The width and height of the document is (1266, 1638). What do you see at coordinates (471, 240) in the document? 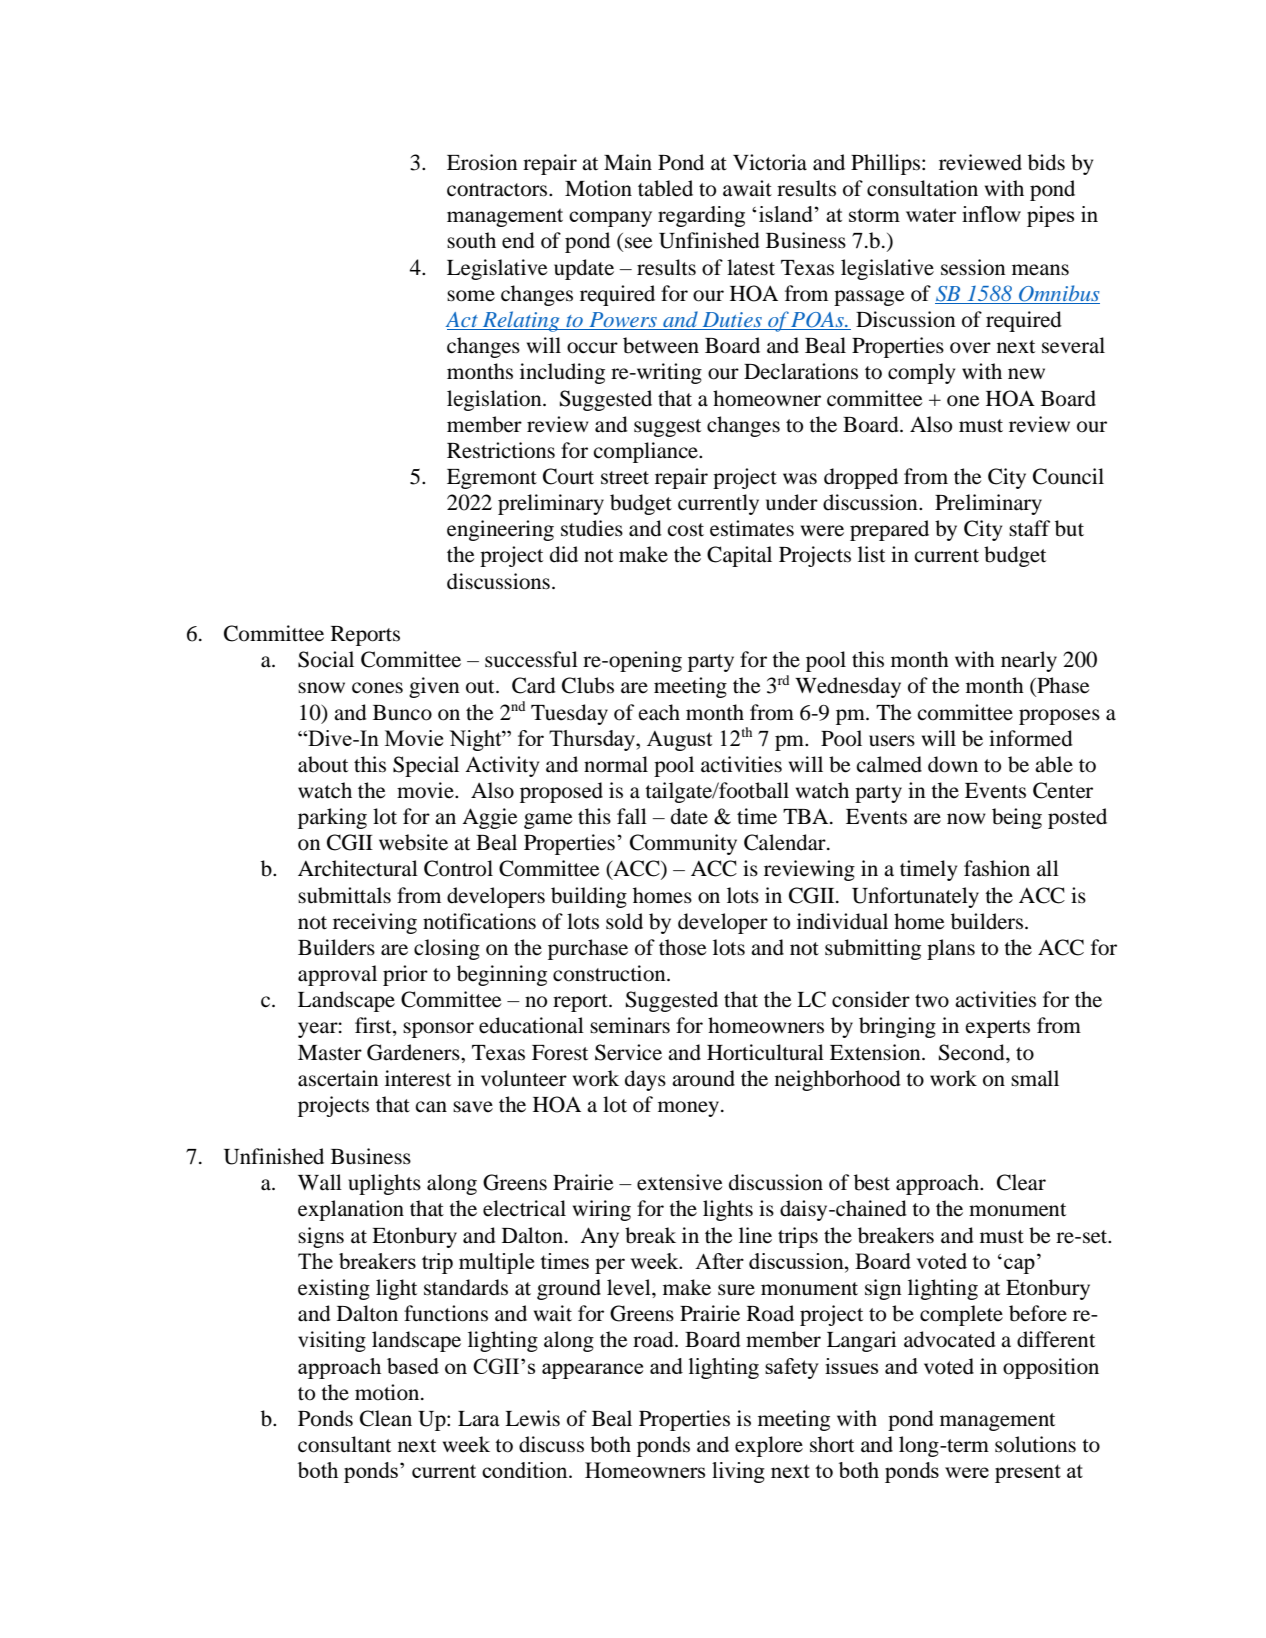
I see `south` at bounding box center [471, 240].
